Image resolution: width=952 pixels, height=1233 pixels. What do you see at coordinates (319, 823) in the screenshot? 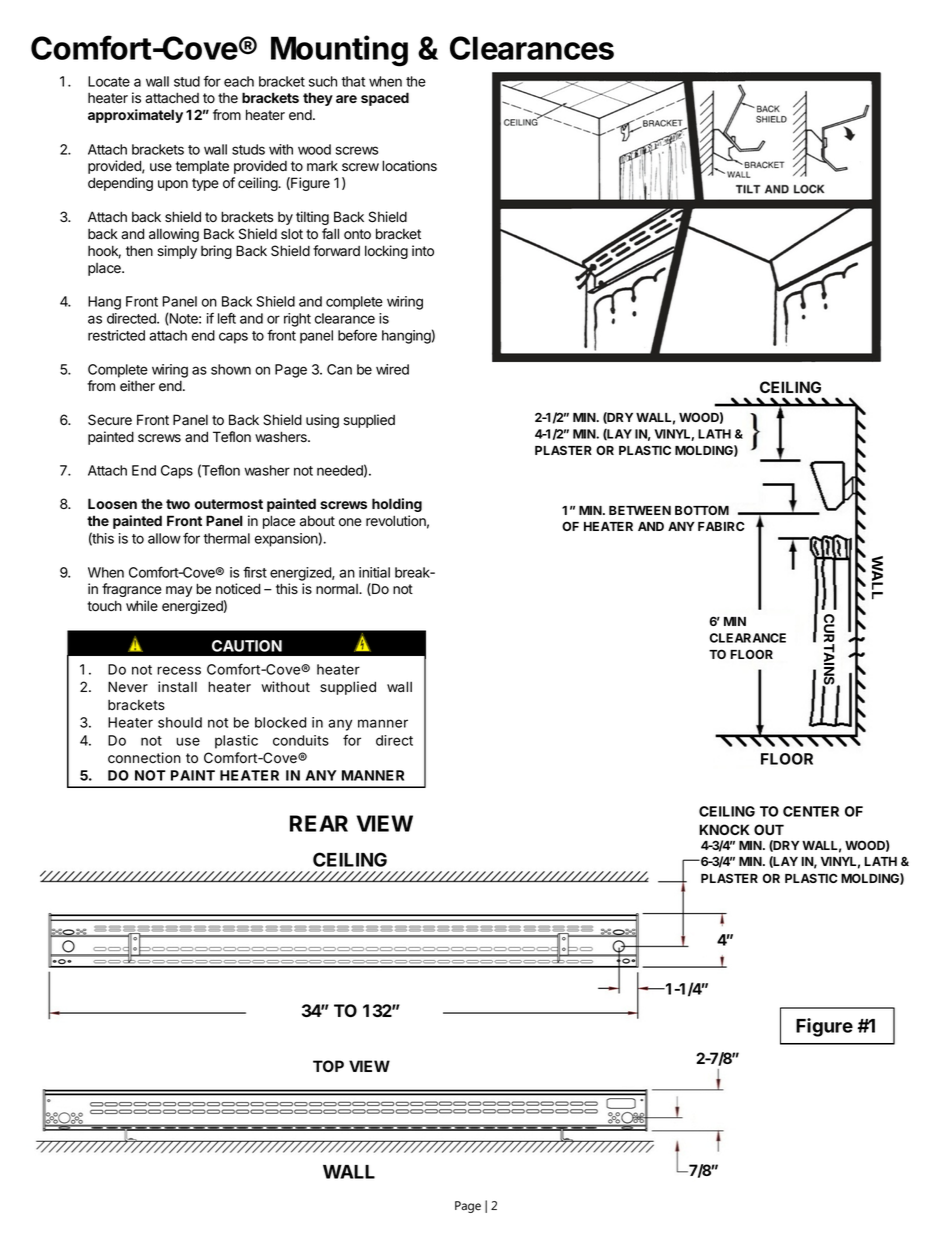
I see `REAR` at bounding box center [319, 823].
